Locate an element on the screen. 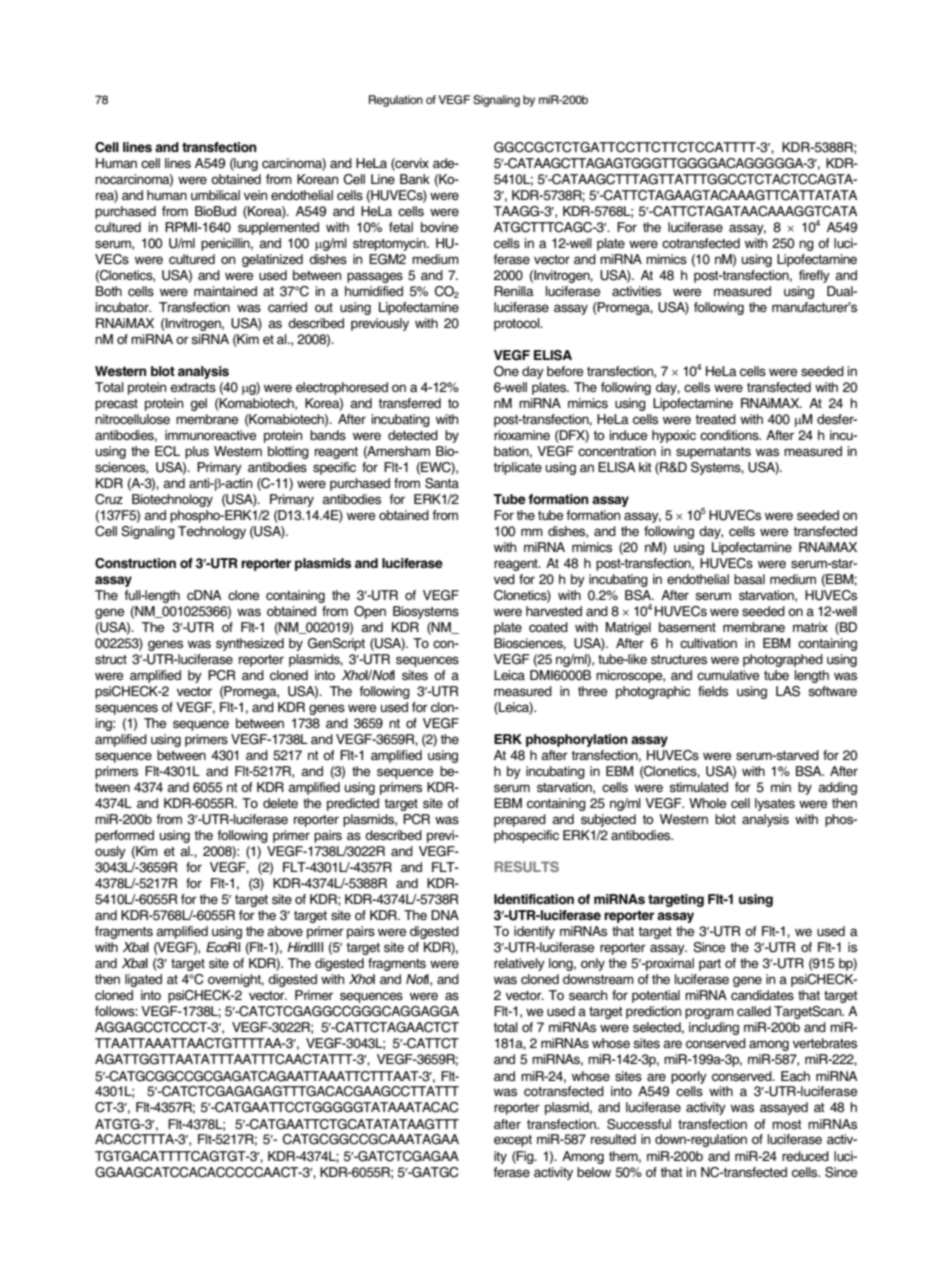  below is located at coordinates (594, 1172).
